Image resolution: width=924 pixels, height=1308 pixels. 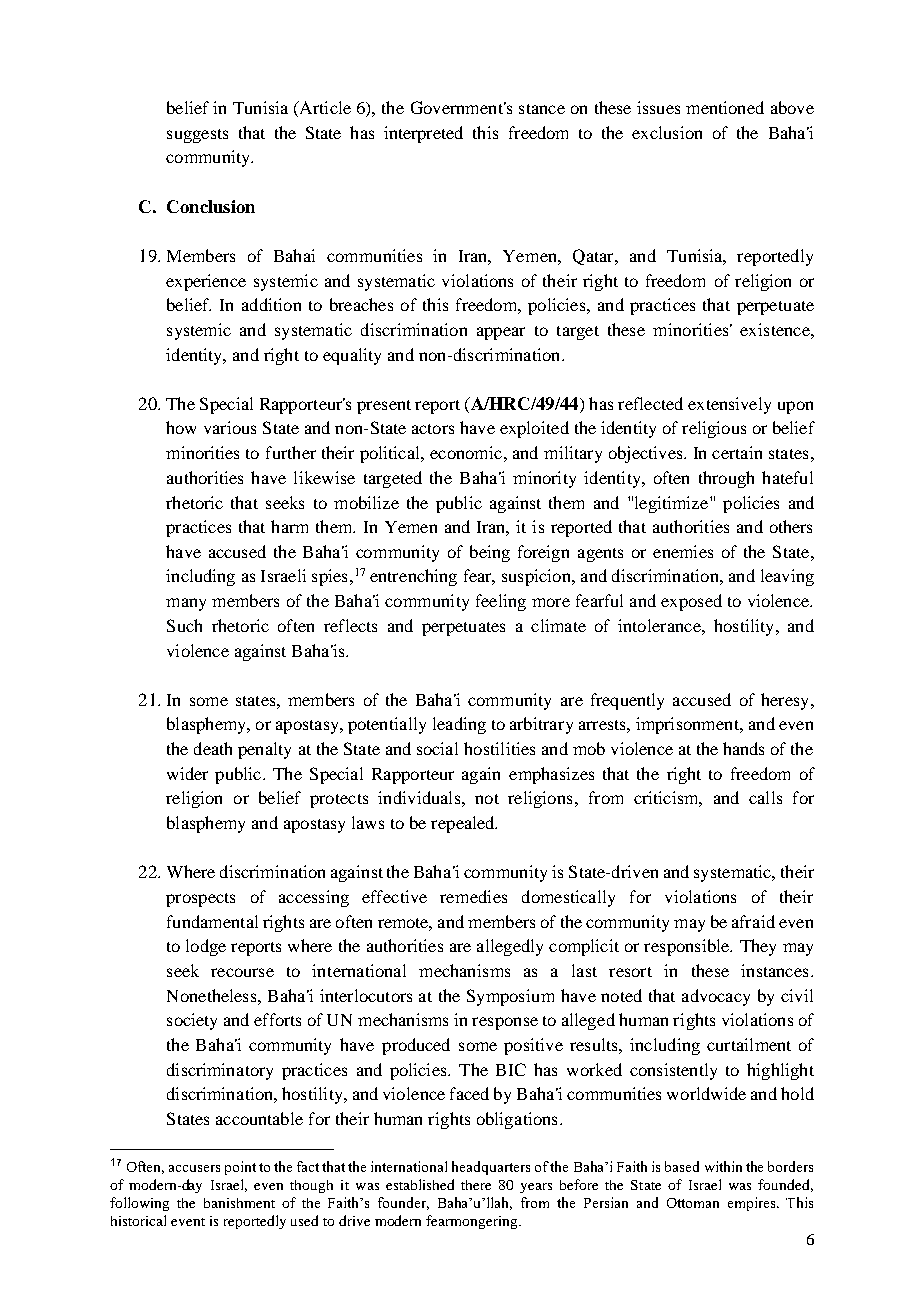 I want to click on suggests, so click(x=197, y=136).
